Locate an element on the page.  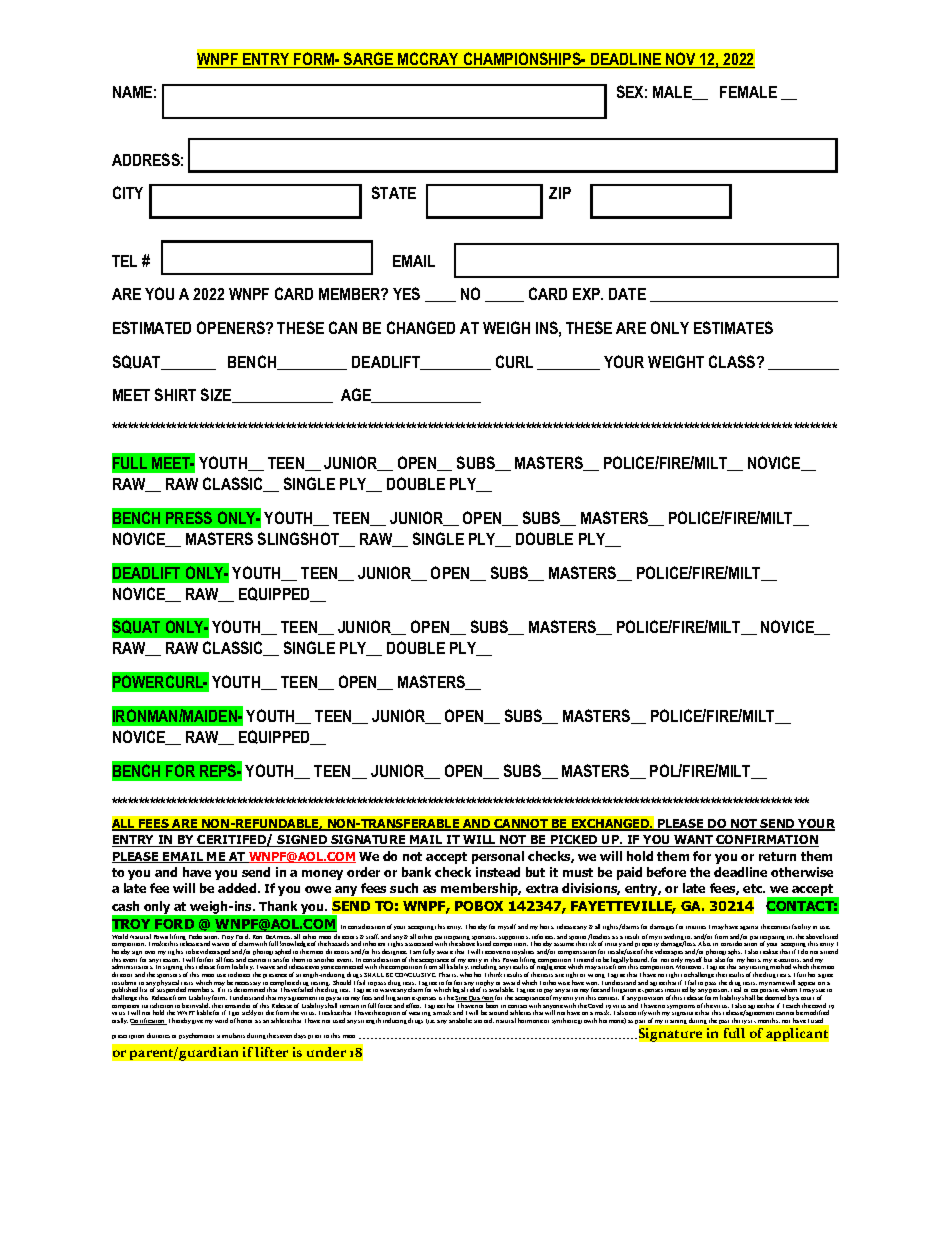
anabolic is located at coordinates (460, 1020).
